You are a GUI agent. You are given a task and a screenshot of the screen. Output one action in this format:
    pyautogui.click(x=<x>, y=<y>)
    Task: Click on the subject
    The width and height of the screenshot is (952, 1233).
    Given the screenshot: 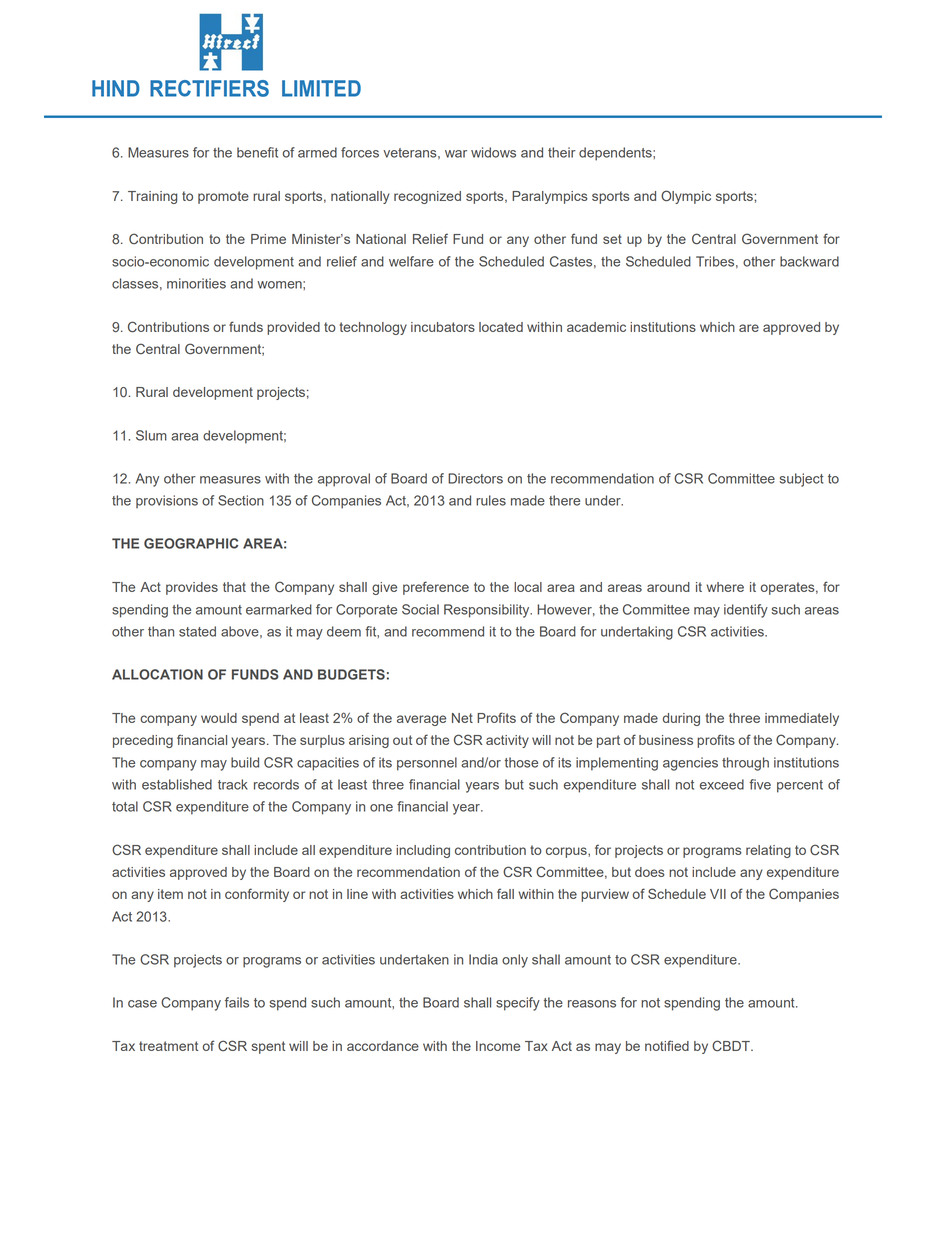 What is the action you would take?
    pyautogui.click(x=801, y=480)
